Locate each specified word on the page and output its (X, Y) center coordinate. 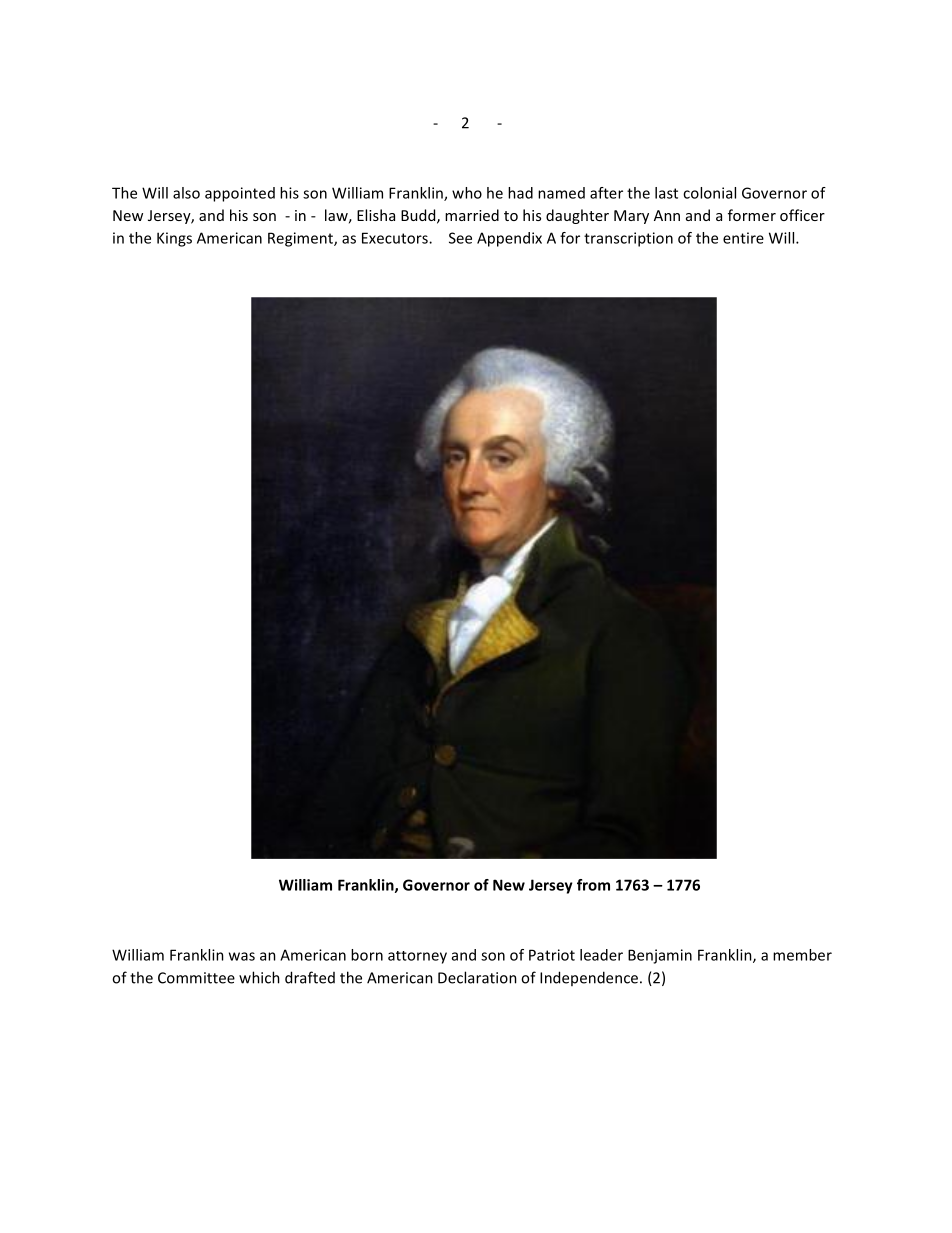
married (472, 215)
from (593, 885)
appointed (240, 194)
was (242, 956)
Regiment (301, 239)
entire (743, 238)
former (752, 215)
